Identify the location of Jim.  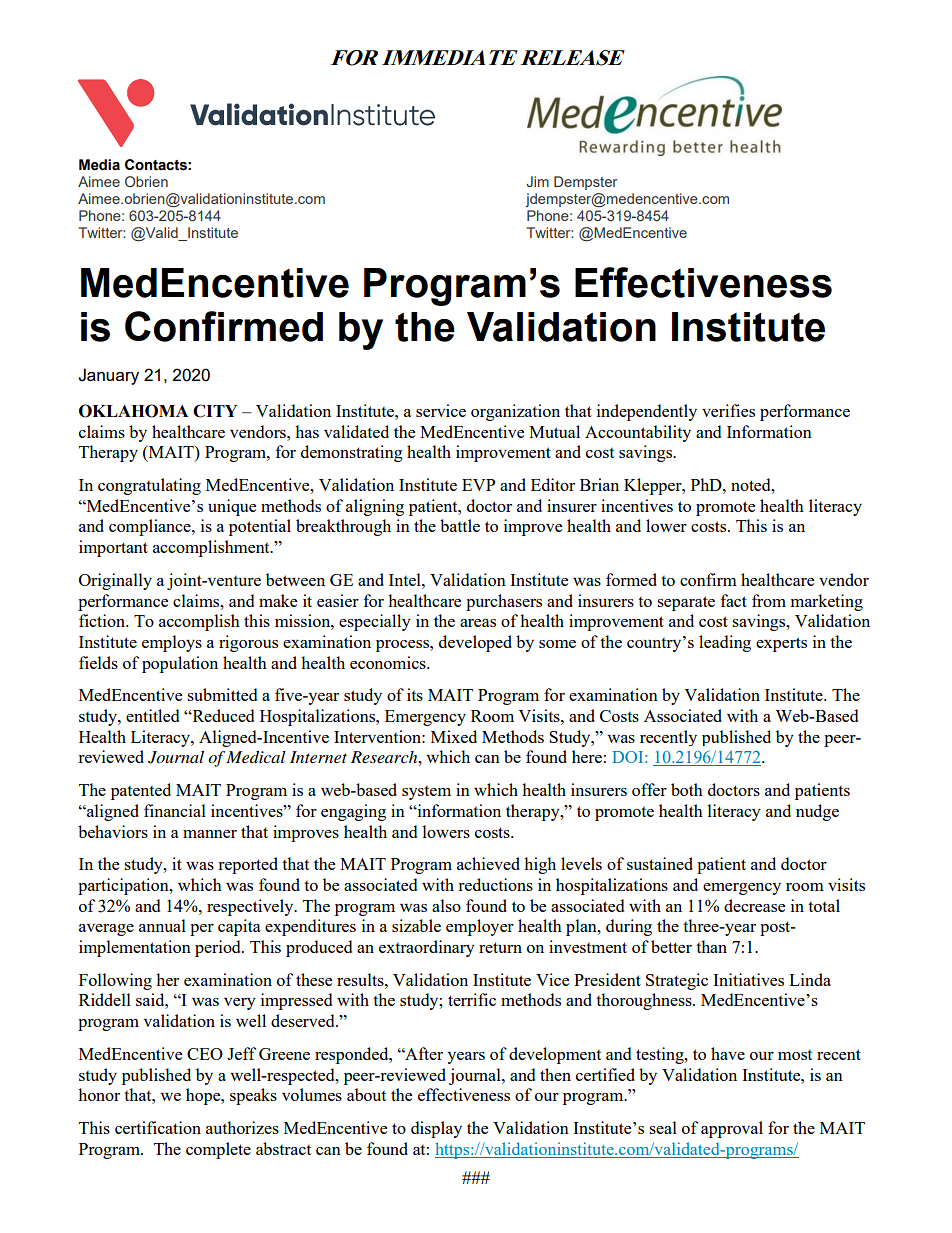
(537, 181).
